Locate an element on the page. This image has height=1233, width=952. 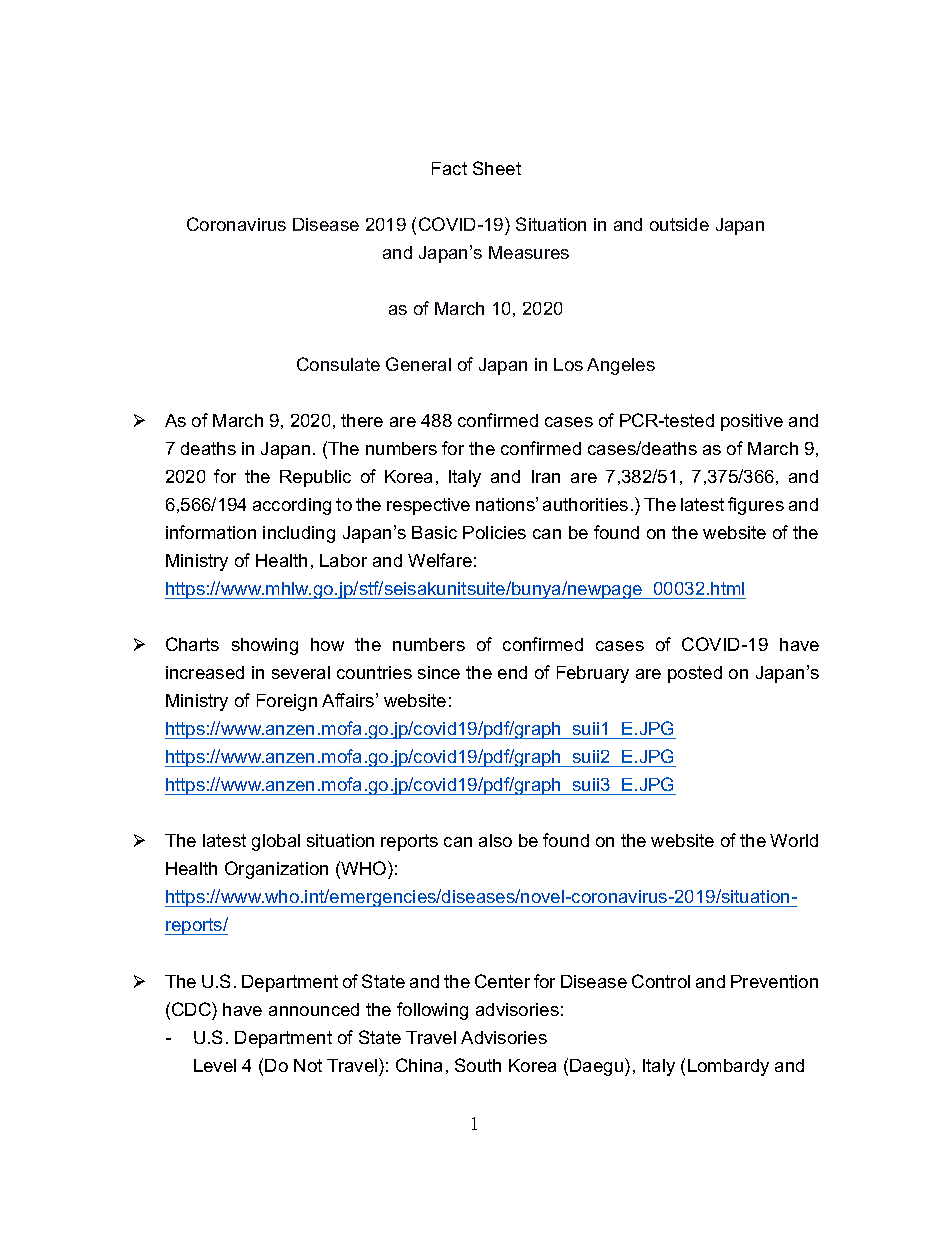
outside is located at coordinates (679, 224).
